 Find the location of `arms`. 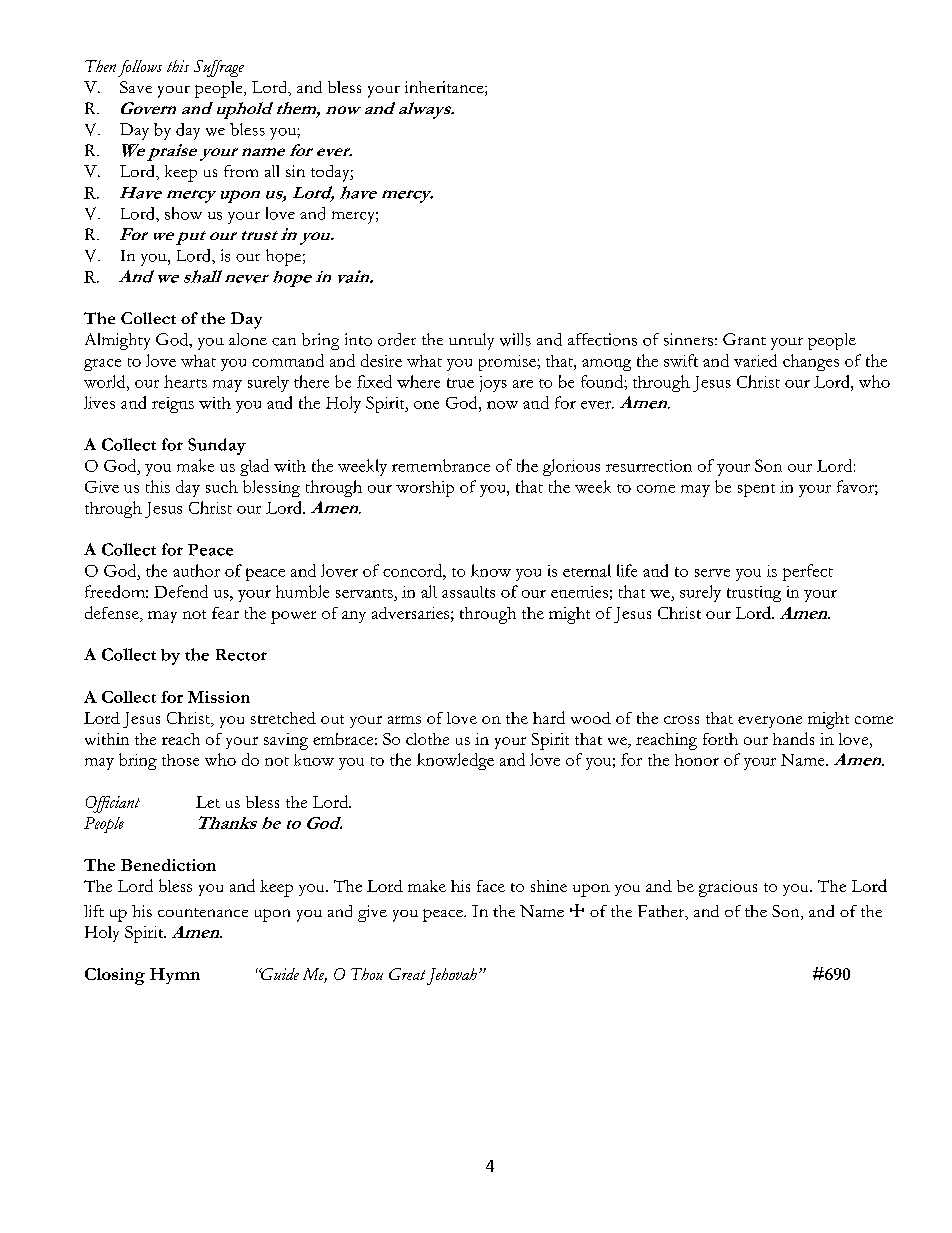

arms is located at coordinates (404, 720).
